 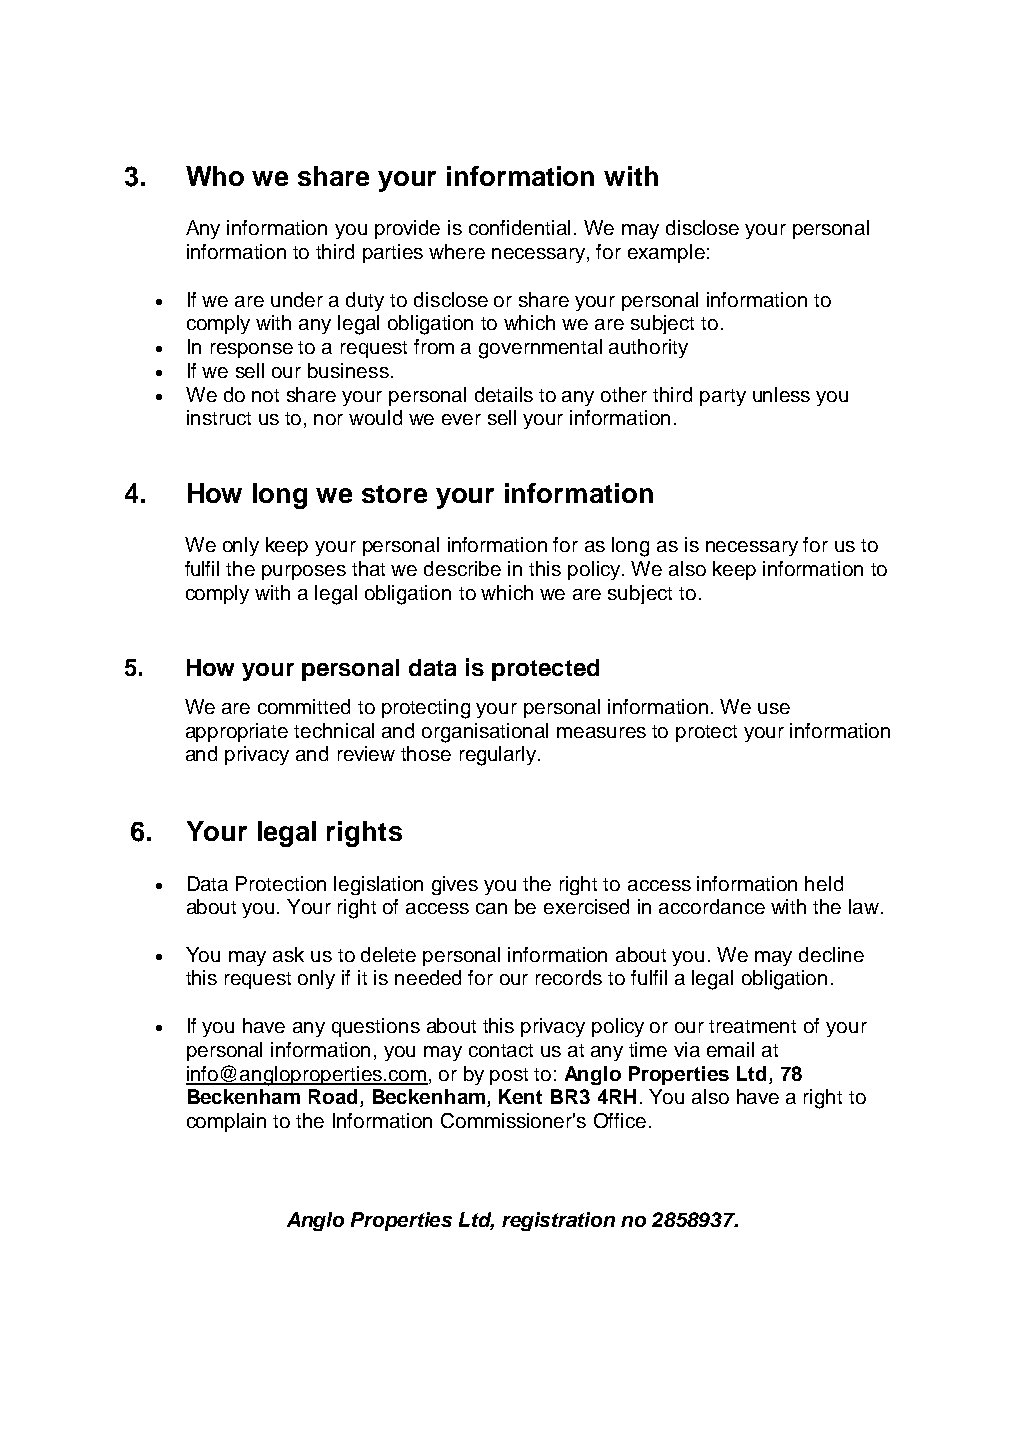 I want to click on ask, so click(x=288, y=954).
